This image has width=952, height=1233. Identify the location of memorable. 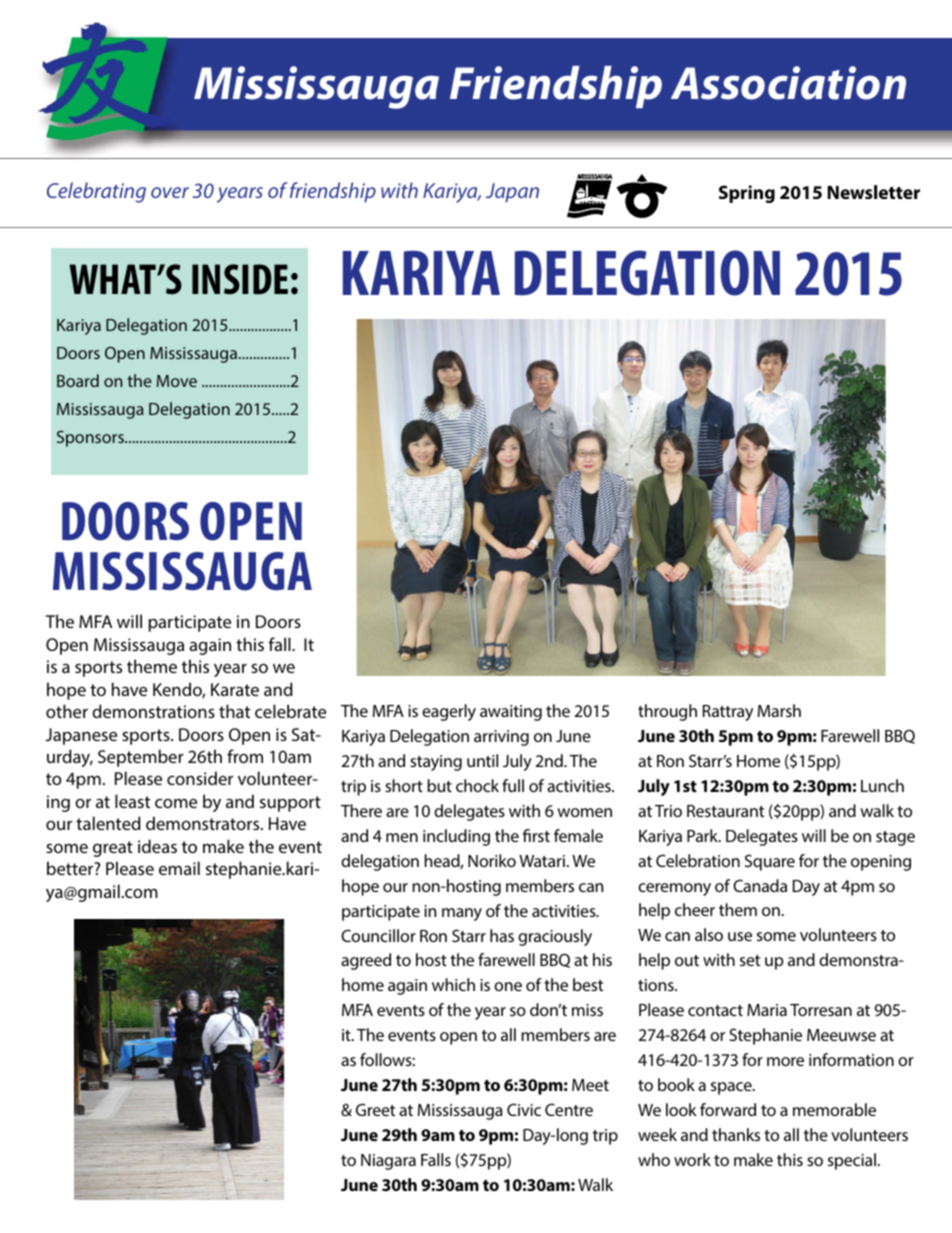
(834, 1109).
